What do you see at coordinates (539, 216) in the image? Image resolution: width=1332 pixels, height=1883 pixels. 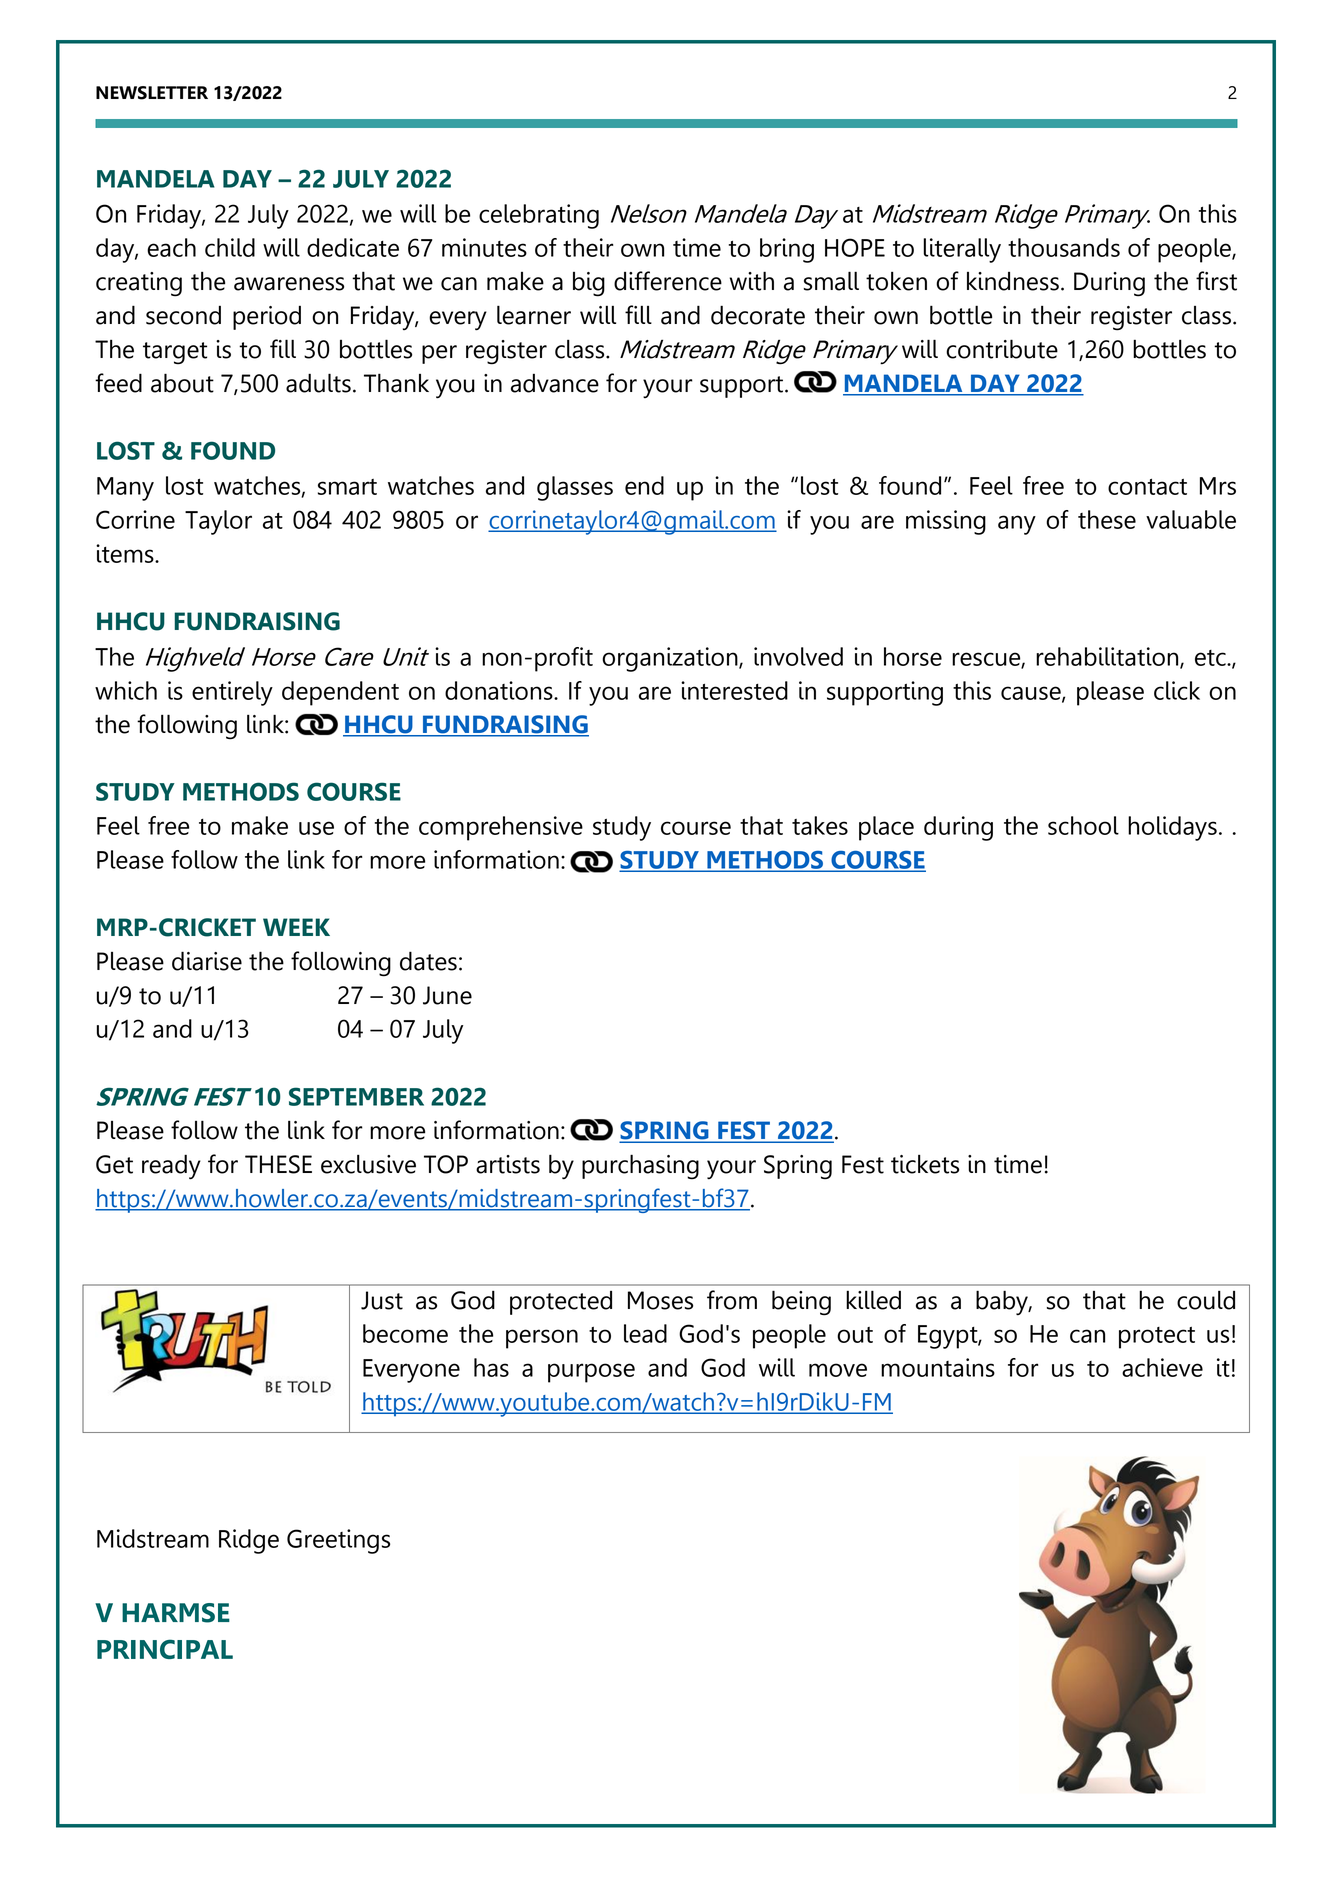 I see `celebrating` at bounding box center [539, 216].
